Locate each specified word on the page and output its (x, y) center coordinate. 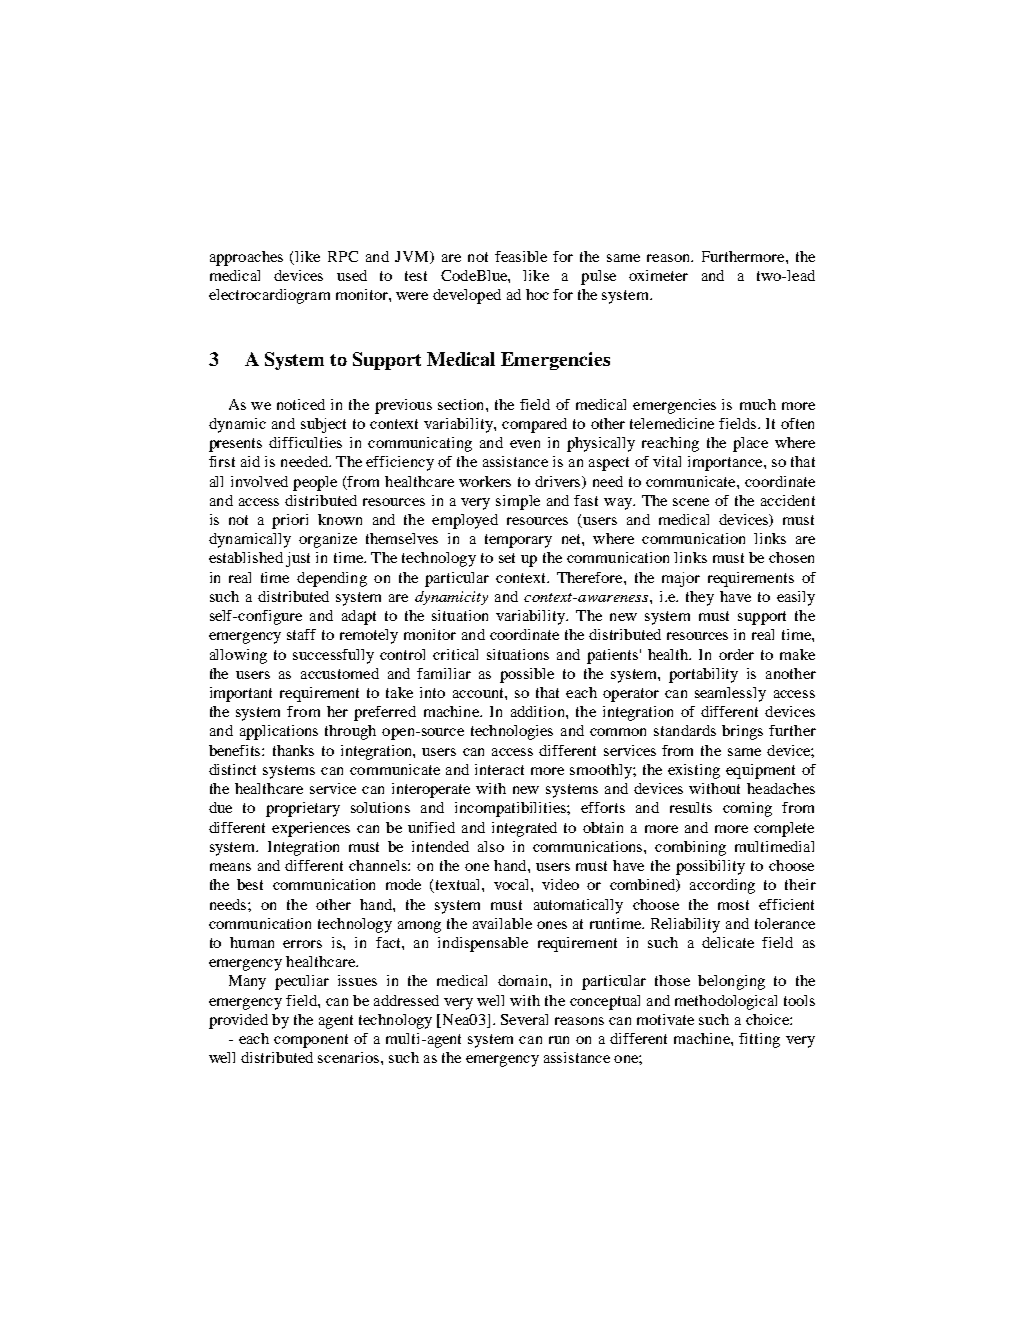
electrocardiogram (269, 296)
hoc (537, 294)
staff (301, 634)
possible (527, 675)
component (311, 1041)
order (736, 654)
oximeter (658, 275)
